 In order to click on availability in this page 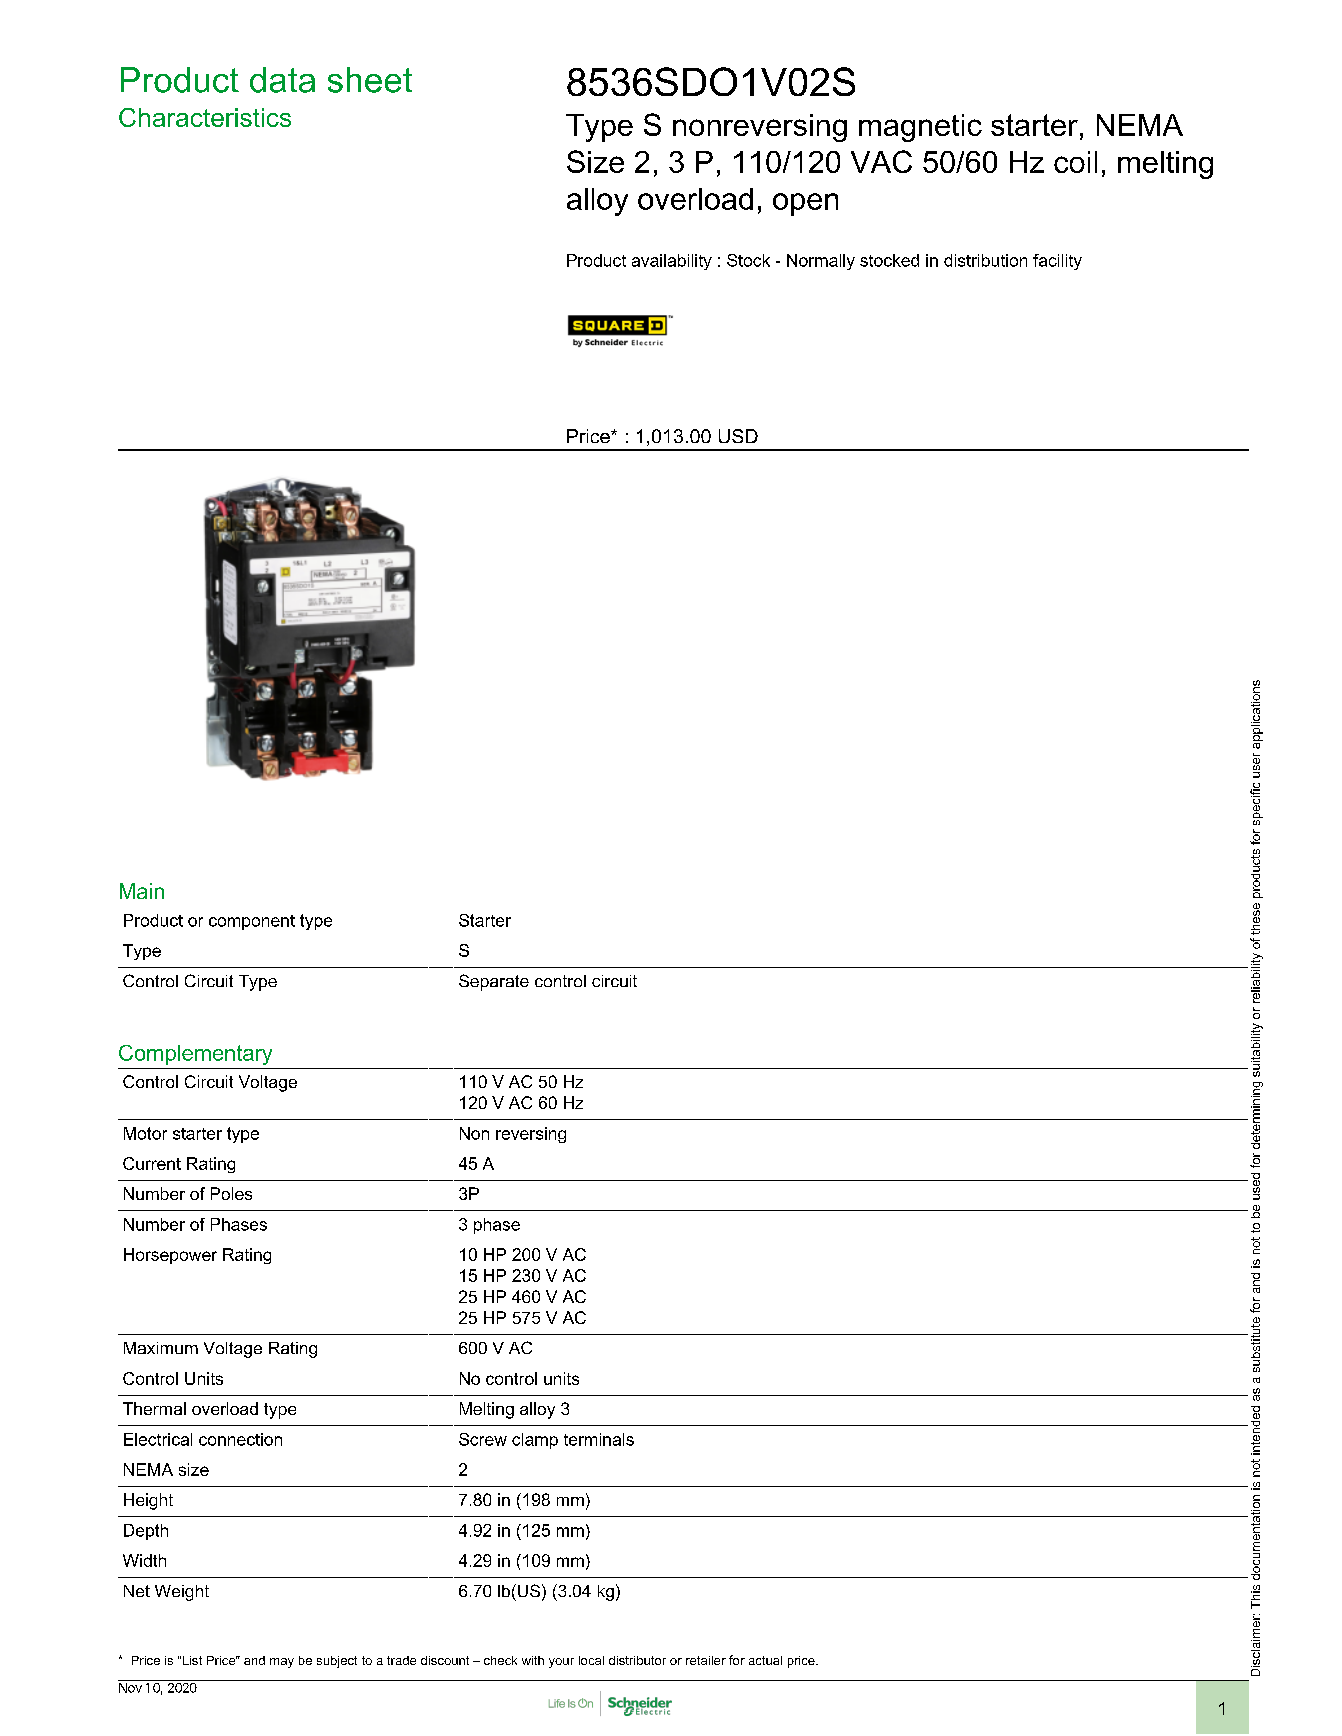, I will do `click(672, 262)`.
